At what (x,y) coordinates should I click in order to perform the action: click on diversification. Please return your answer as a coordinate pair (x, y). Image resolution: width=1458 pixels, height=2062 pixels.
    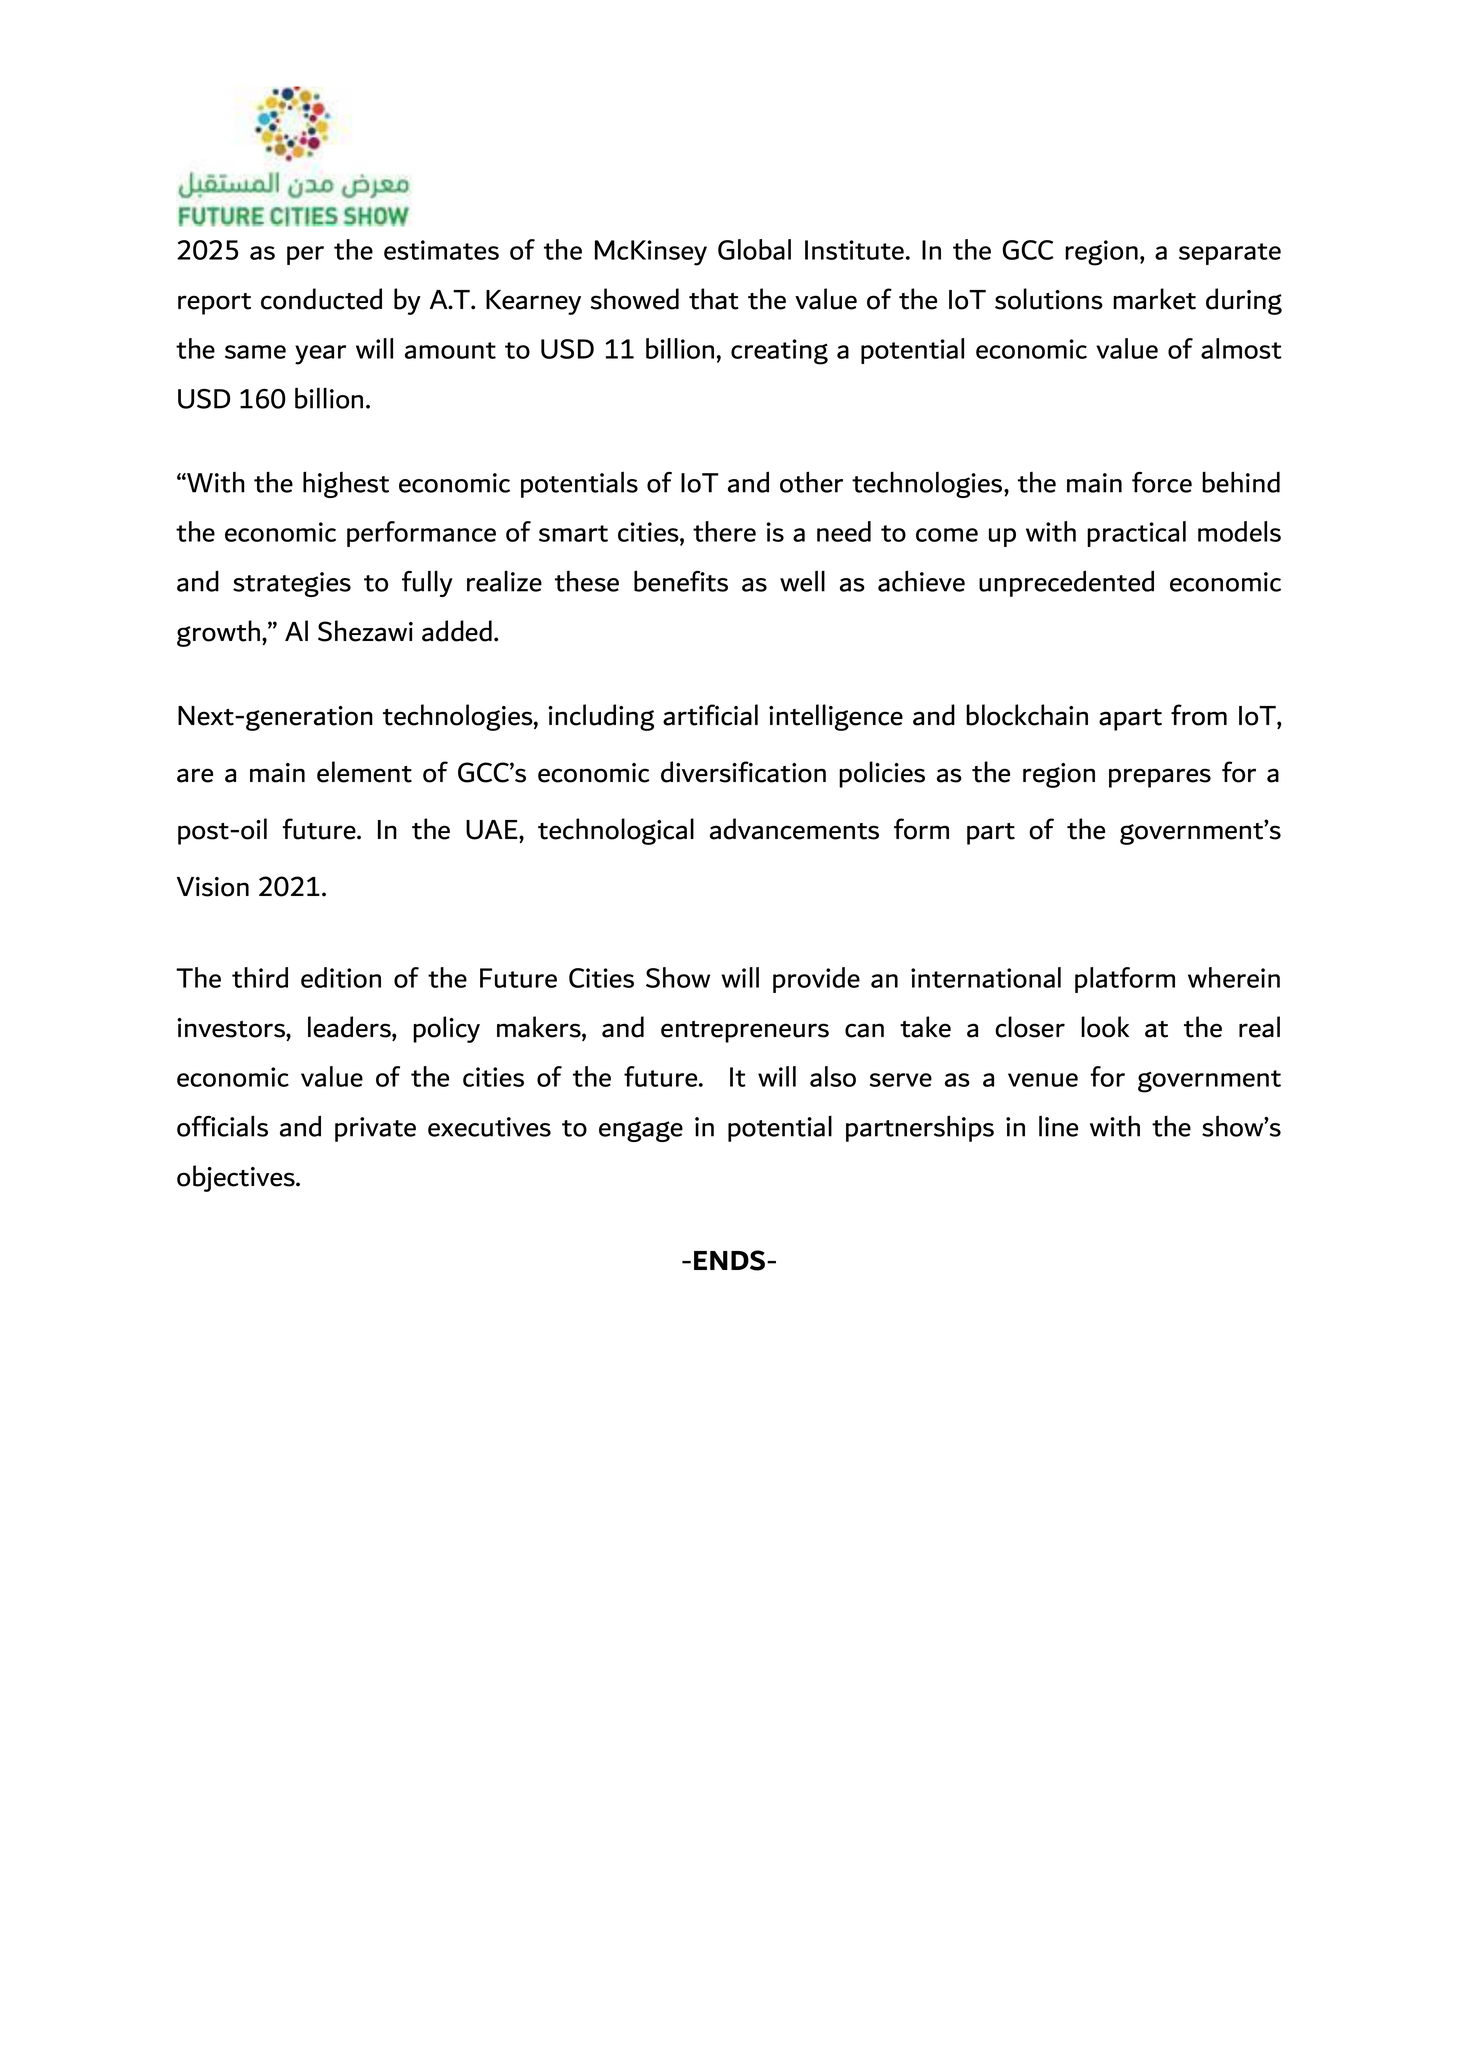
    Looking at the image, I should click on (743, 772).
